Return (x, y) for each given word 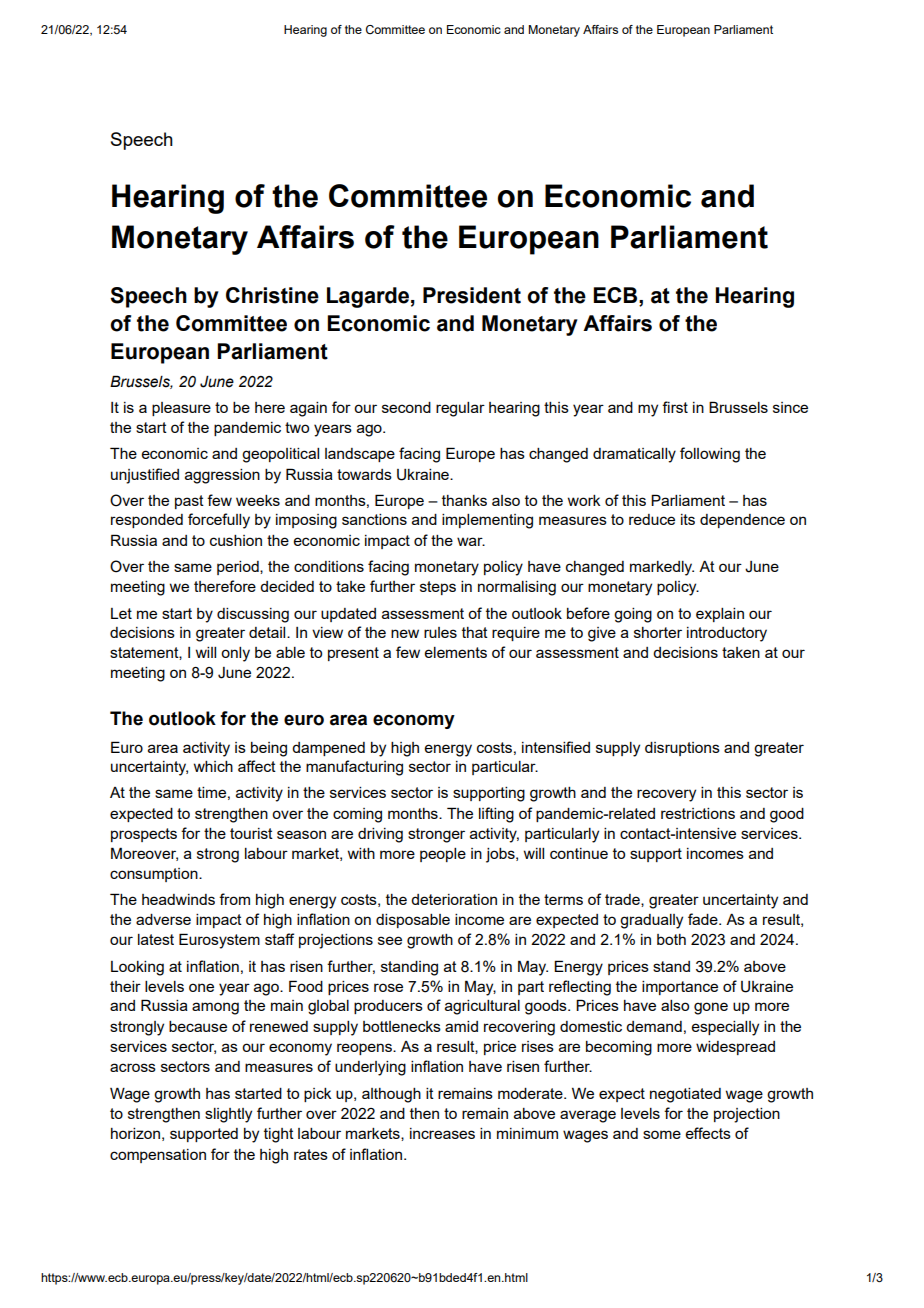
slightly (228, 1115)
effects (708, 1133)
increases (442, 1133)
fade (704, 919)
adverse (163, 919)
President (472, 295)
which (213, 766)
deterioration (454, 899)
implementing (487, 521)
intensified (556, 747)
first (675, 407)
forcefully (219, 521)
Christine (272, 295)
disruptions (682, 749)
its (688, 519)
